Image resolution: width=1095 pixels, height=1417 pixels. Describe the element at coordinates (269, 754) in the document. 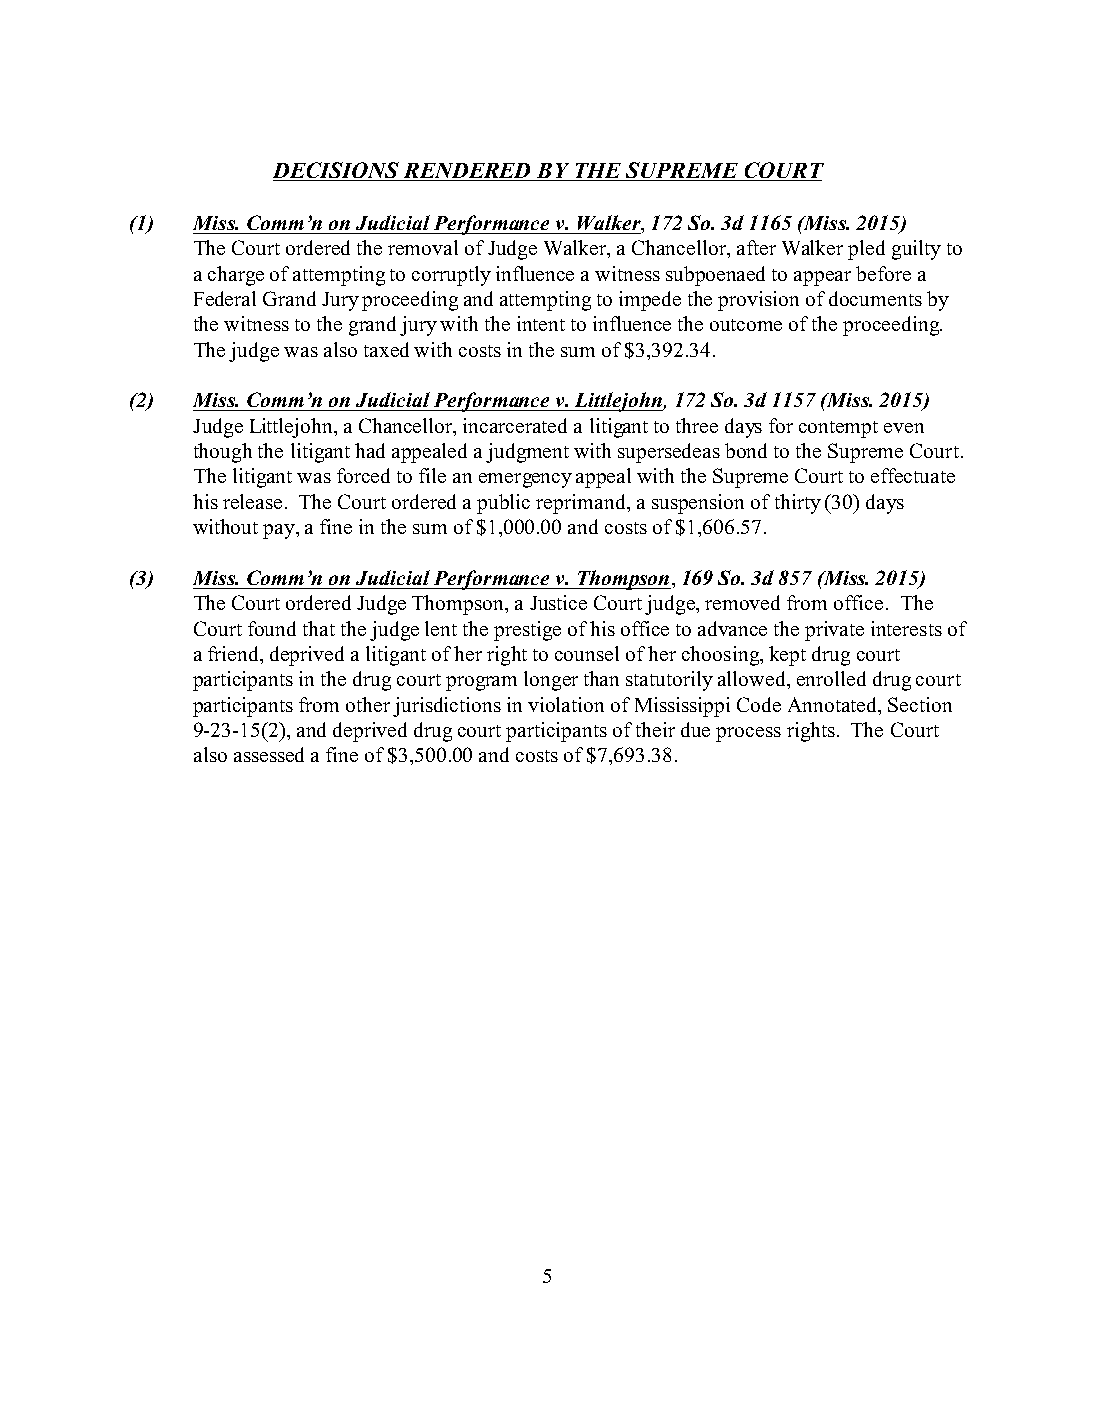

I see `assessed` at that location.
